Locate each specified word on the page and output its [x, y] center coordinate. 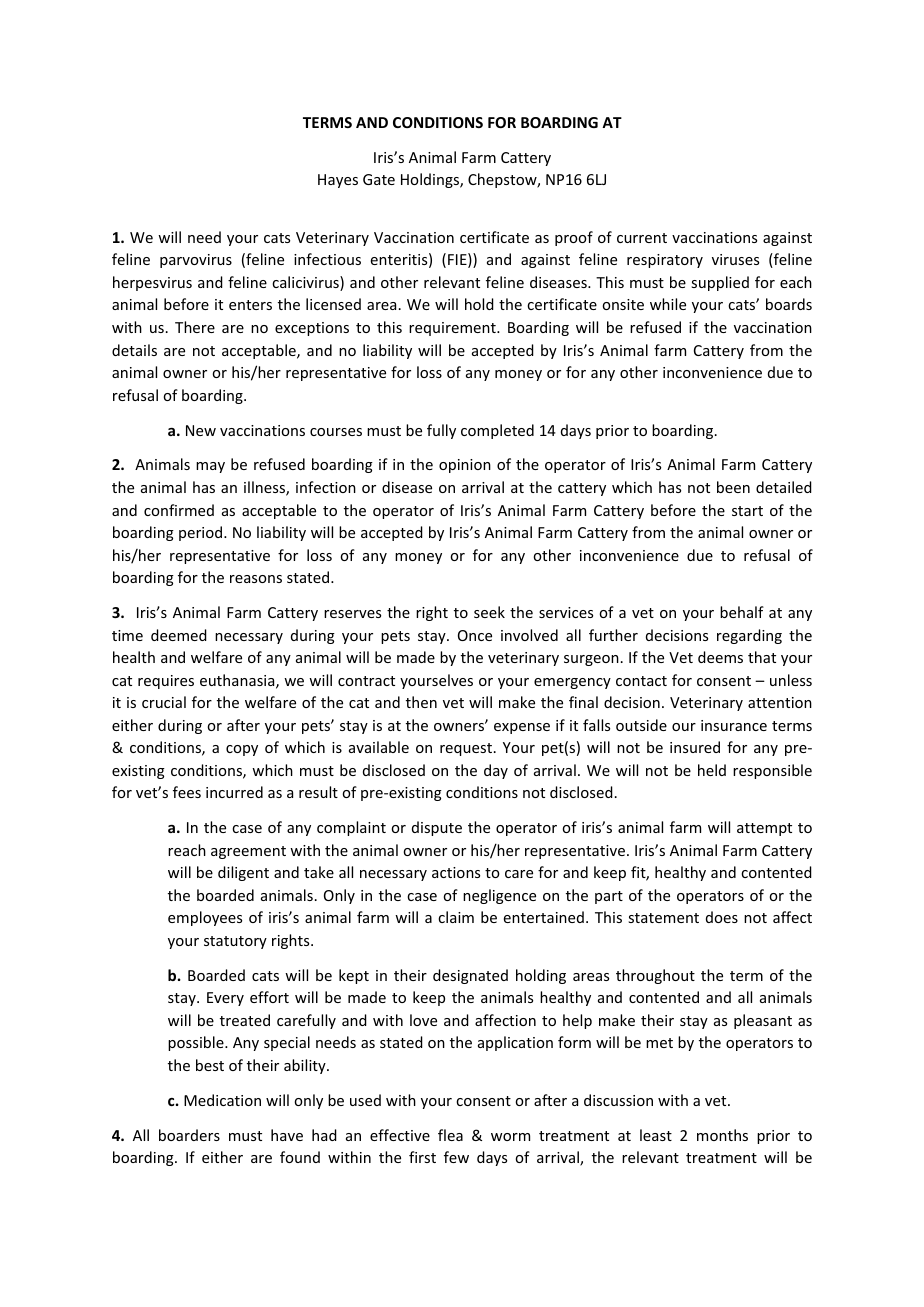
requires [166, 682]
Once [475, 635]
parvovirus [196, 261]
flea [450, 1135]
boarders [189, 1135]
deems [720, 657]
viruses [735, 259]
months [722, 1135]
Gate [379, 179]
